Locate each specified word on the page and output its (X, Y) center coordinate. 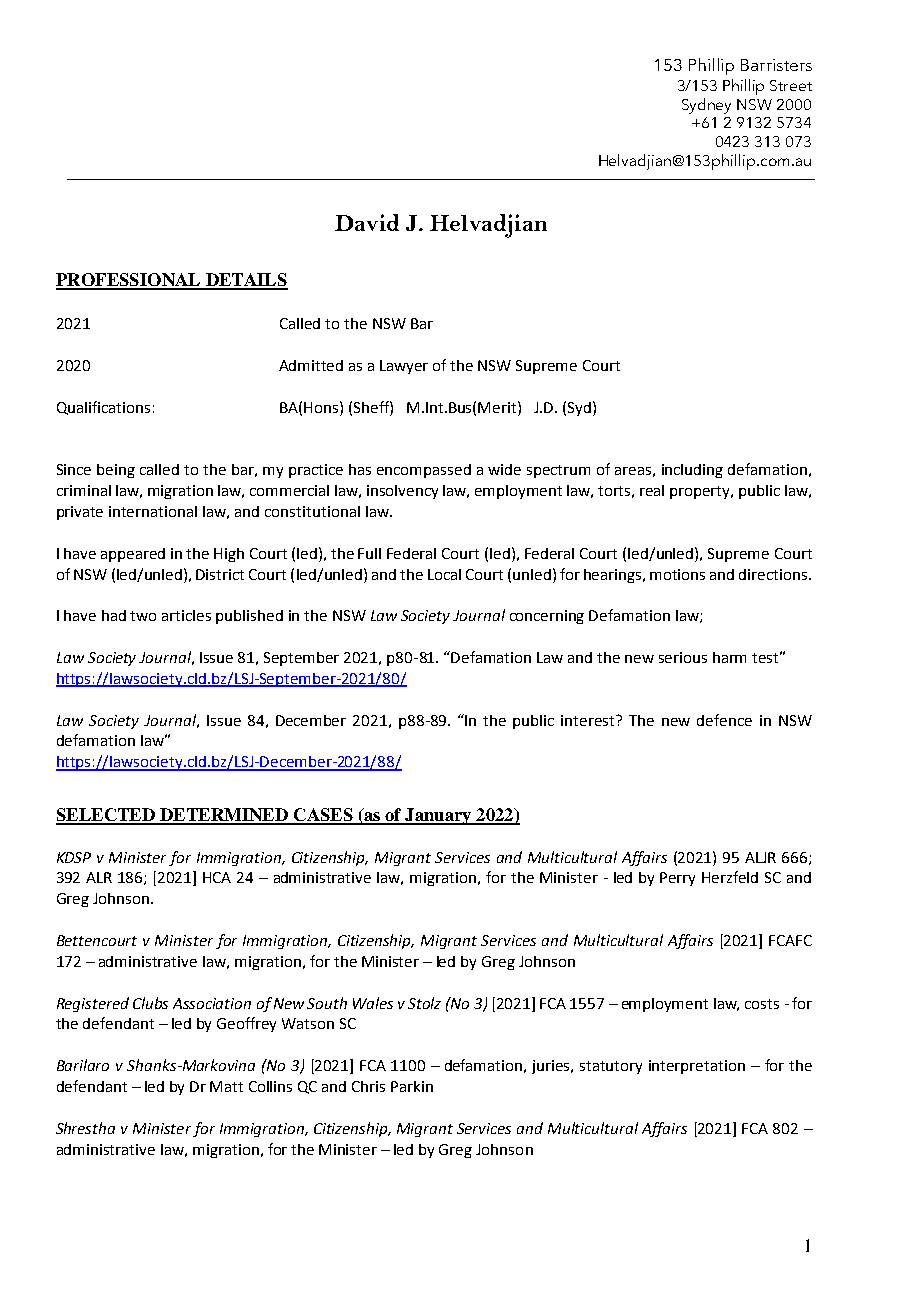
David (367, 222)
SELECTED (106, 816)
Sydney (706, 106)
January (438, 816)
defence (724, 720)
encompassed (424, 471)
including (692, 471)
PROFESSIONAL (129, 281)
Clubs (150, 1003)
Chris (368, 1086)
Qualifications (103, 408)
